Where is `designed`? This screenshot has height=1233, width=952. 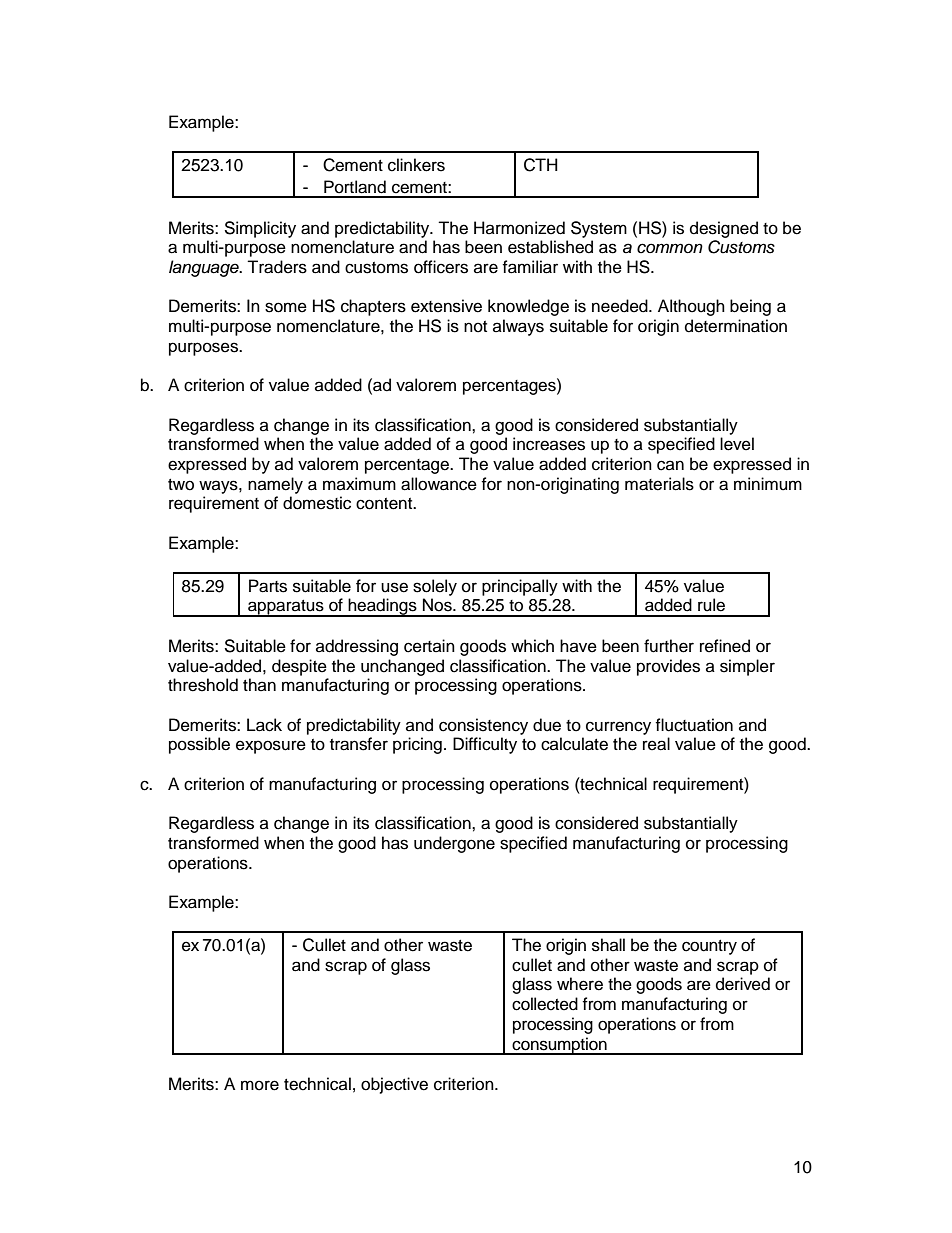
designed is located at coordinates (724, 229).
